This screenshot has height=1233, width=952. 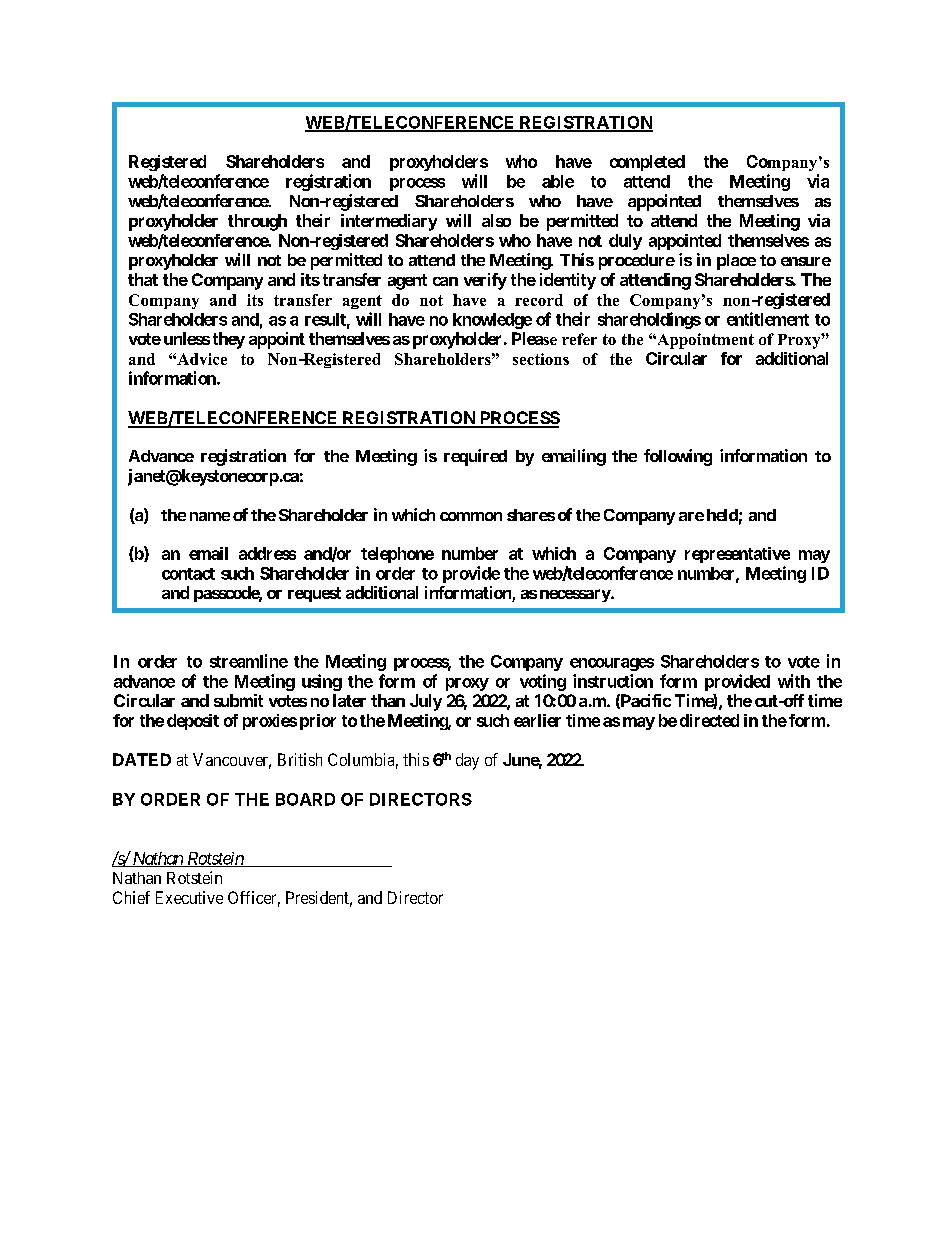 What do you see at coordinates (305, 799) in the screenshot?
I see `BOARD` at bounding box center [305, 799].
